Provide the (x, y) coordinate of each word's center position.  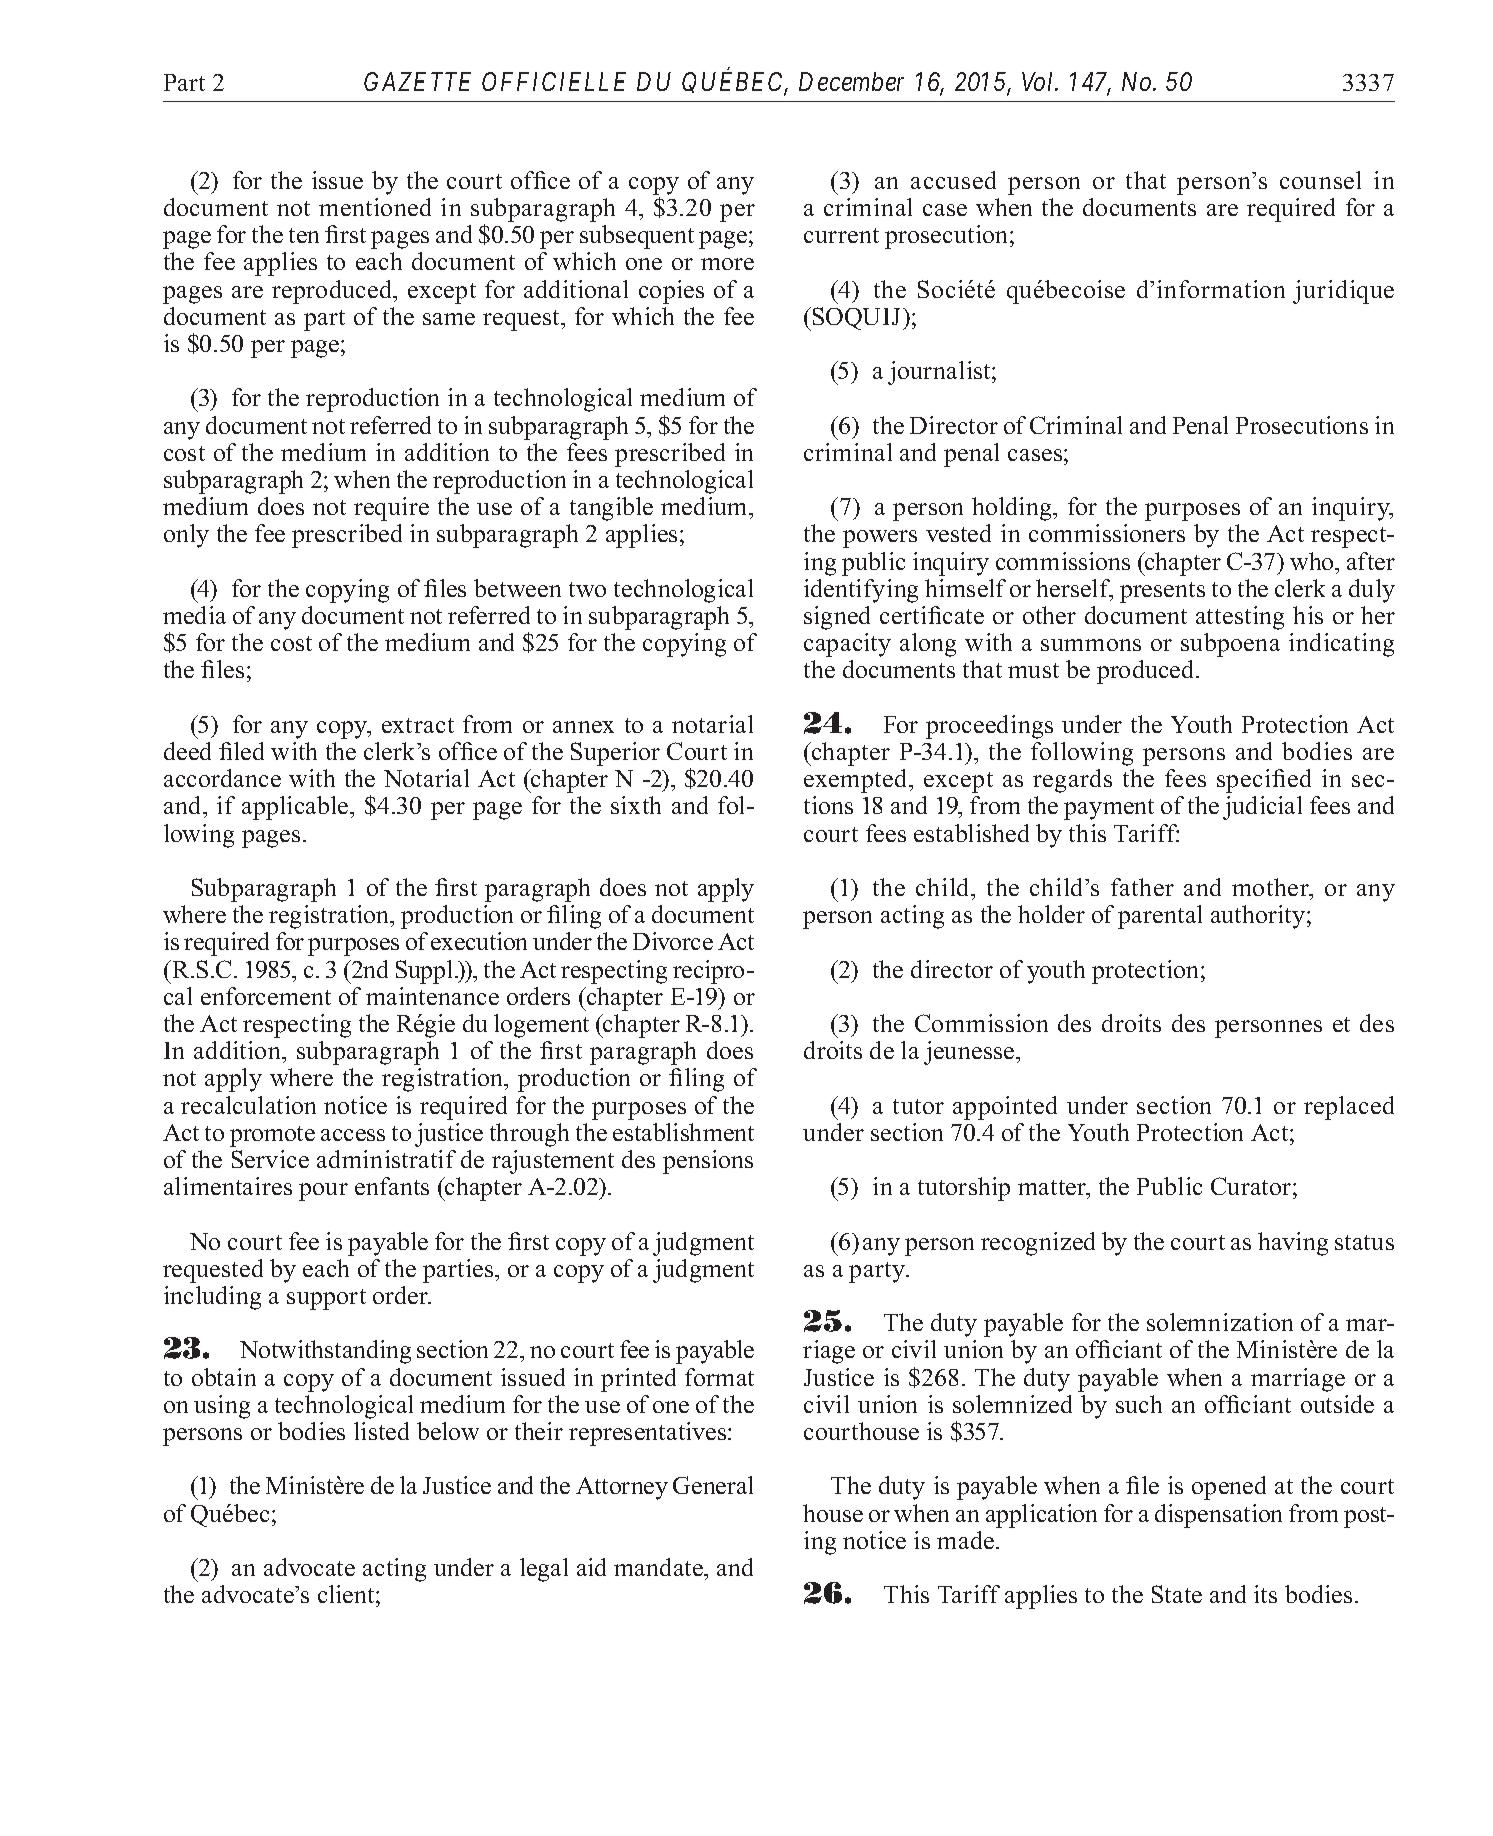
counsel (1320, 180)
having (1293, 1244)
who (1313, 561)
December (851, 81)
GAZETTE (417, 81)
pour (323, 1192)
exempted (857, 781)
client (347, 1594)
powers (880, 539)
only (186, 536)
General (713, 1485)
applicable (296, 808)
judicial (1262, 808)
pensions (708, 1162)
